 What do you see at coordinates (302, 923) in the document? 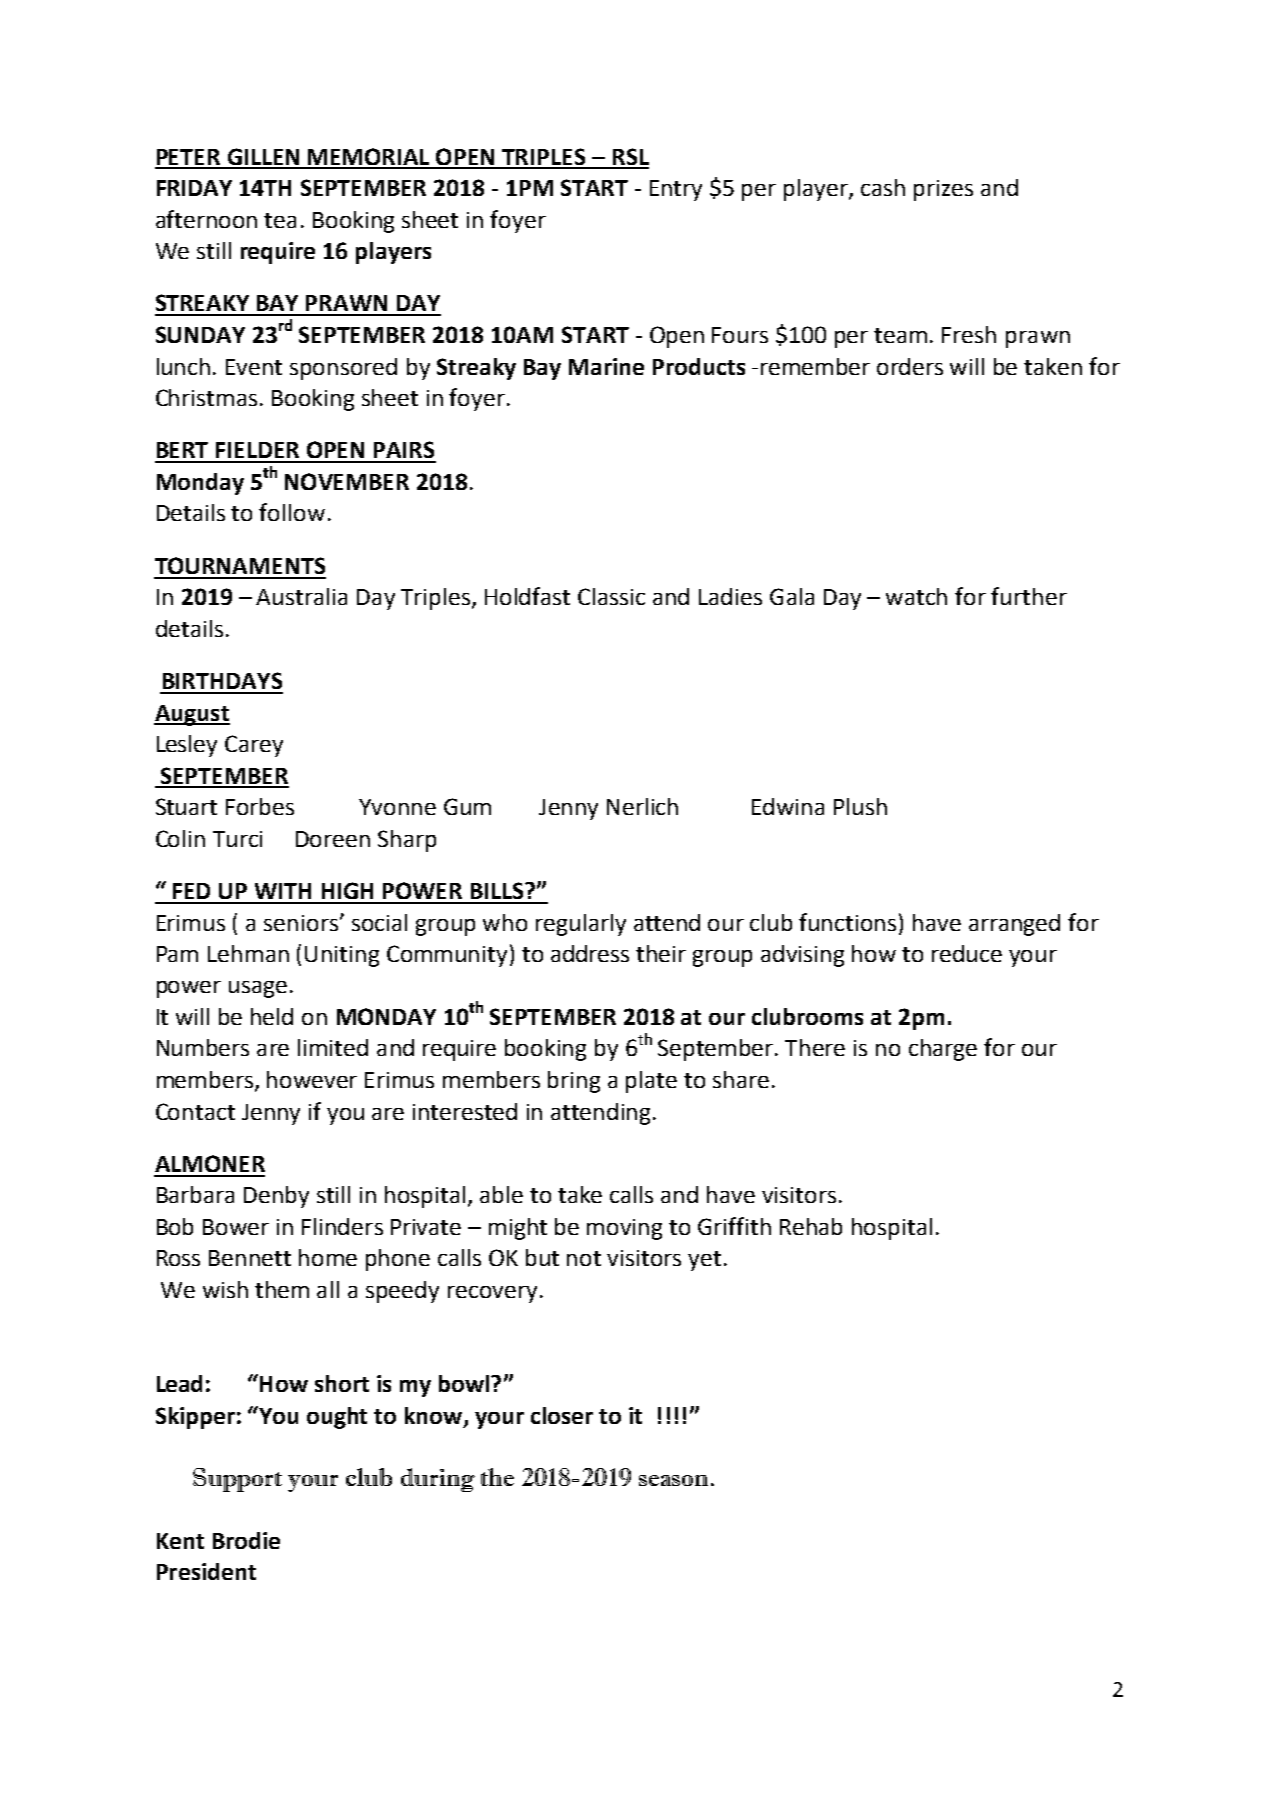
I see `seniors` at bounding box center [302, 923].
